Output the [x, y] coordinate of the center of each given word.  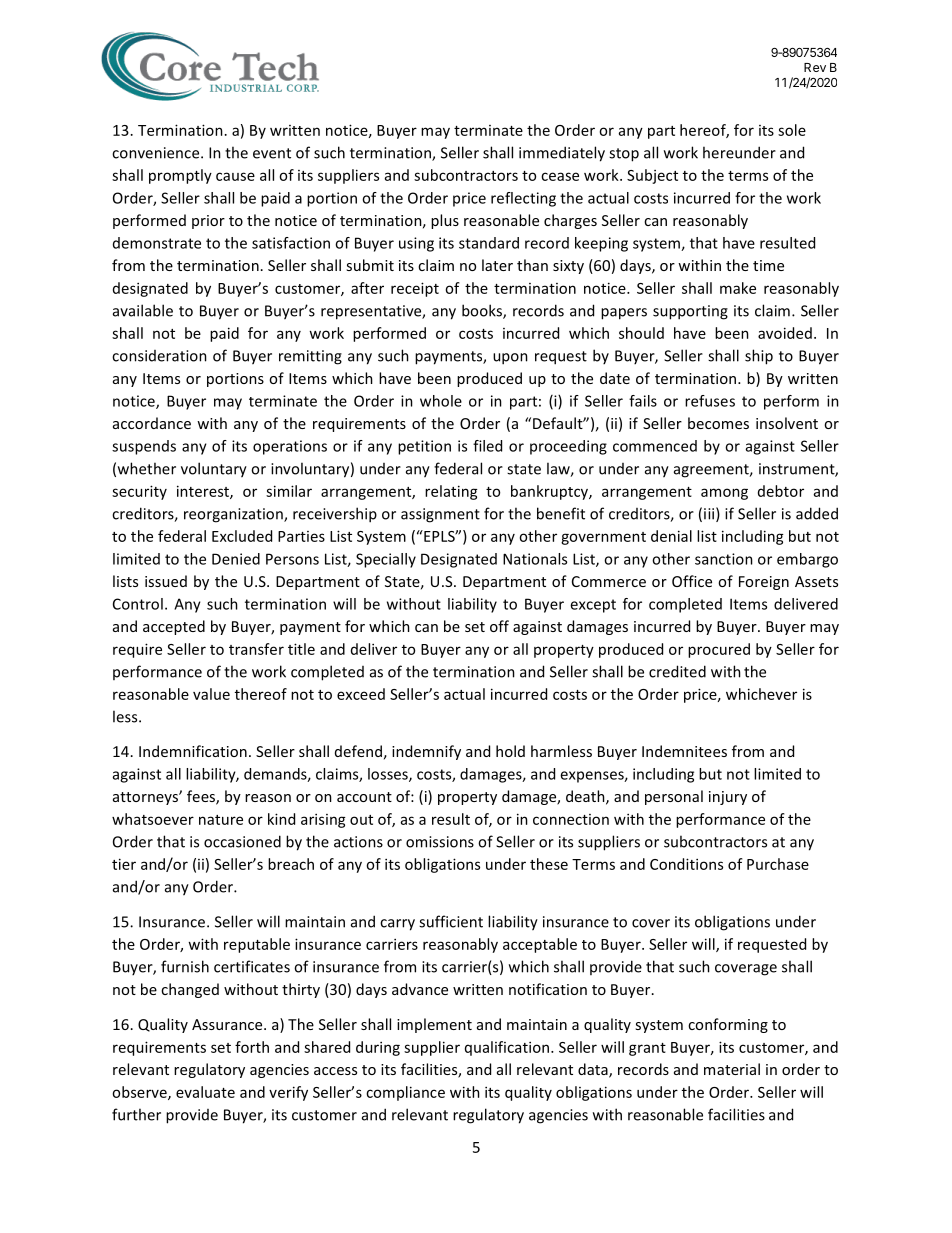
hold [510, 751]
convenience [157, 153]
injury [728, 798]
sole [792, 130]
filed [487, 446]
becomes [718, 423]
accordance [152, 423]
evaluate [205, 1092]
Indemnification [193, 751]
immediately [562, 154]
